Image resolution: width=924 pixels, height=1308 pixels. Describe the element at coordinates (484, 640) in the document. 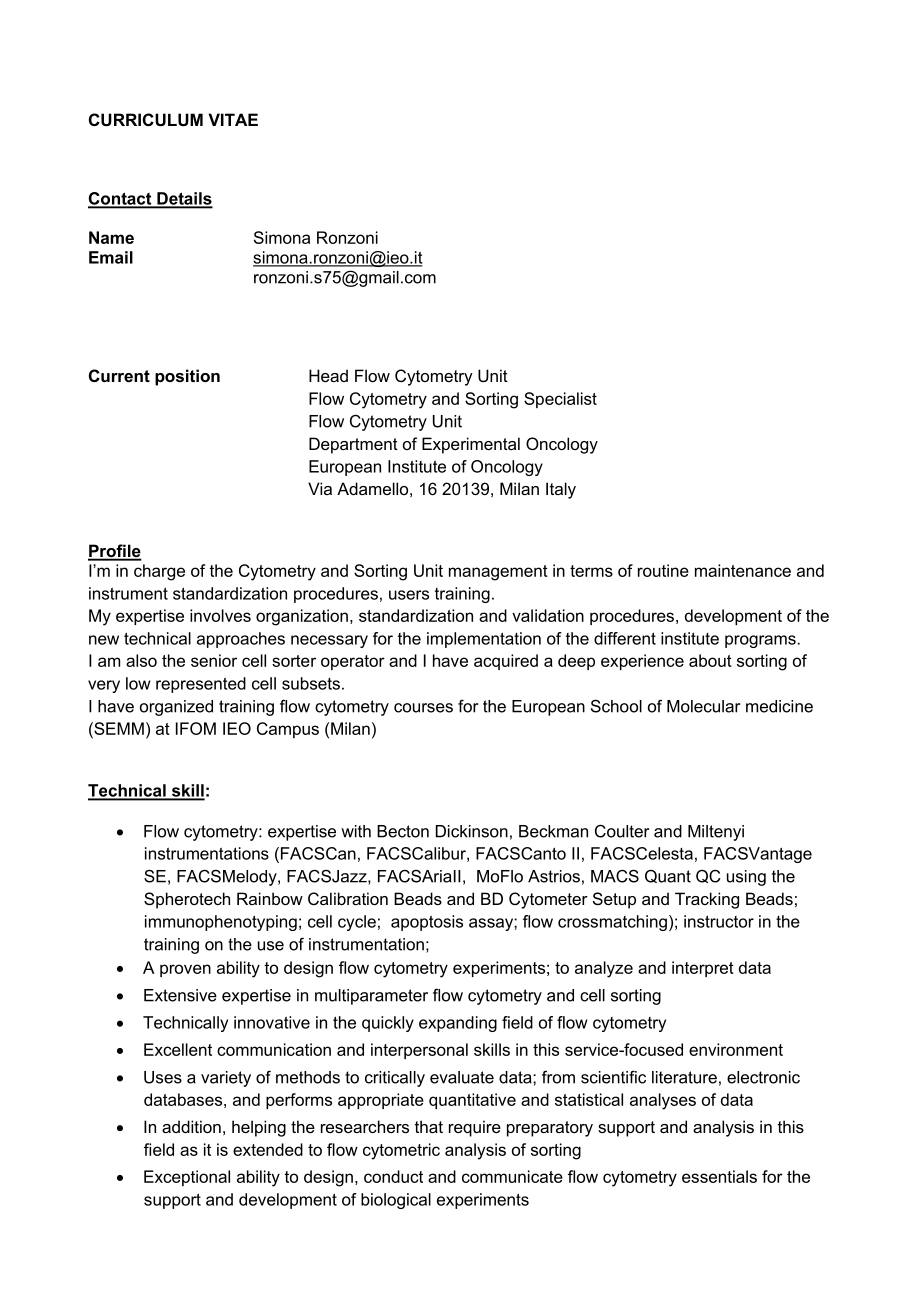

I see `implementation` at that location.
